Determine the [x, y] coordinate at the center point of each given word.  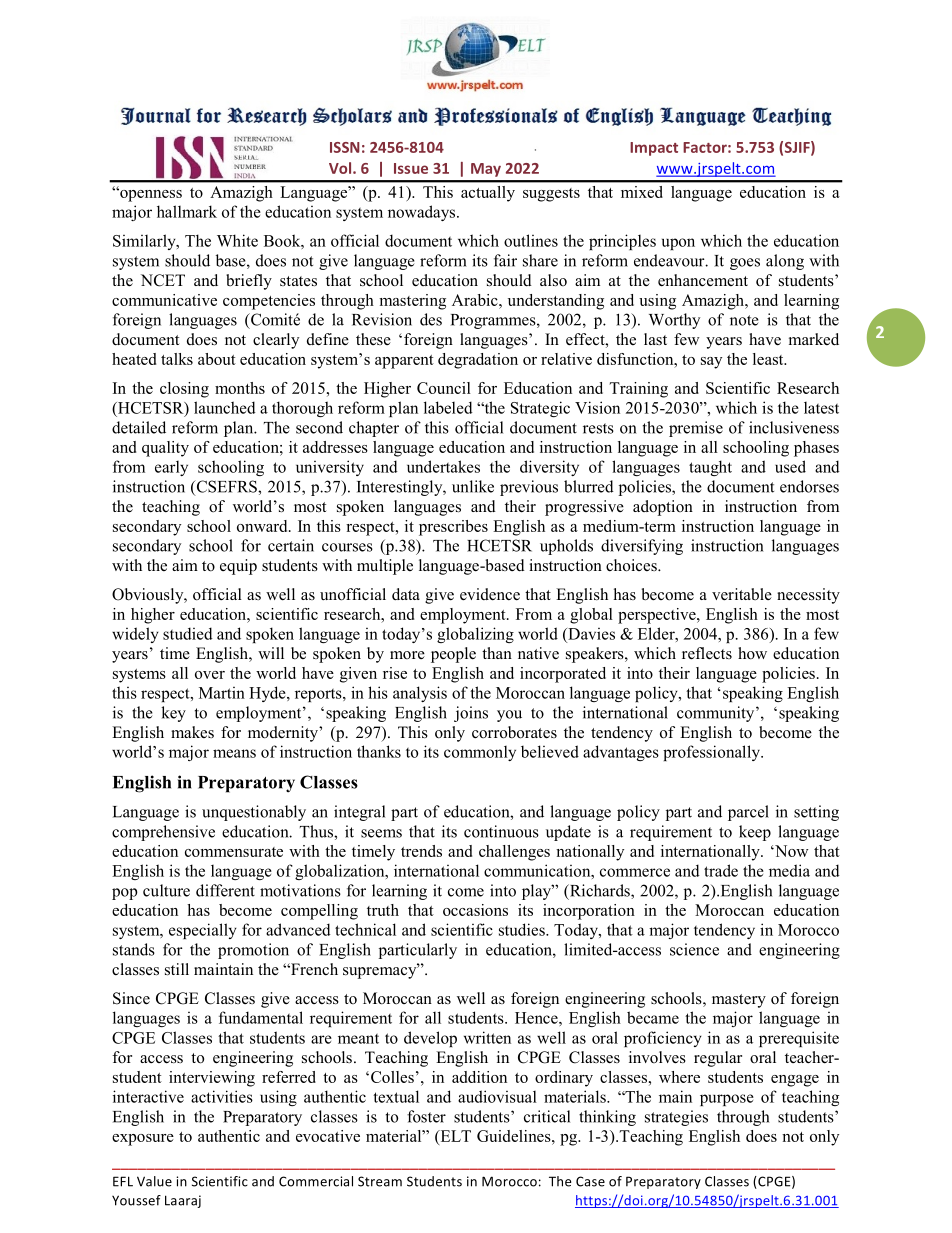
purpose [727, 1100]
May [486, 170]
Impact [654, 149]
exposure [143, 1140]
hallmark [187, 211]
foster [426, 1116]
